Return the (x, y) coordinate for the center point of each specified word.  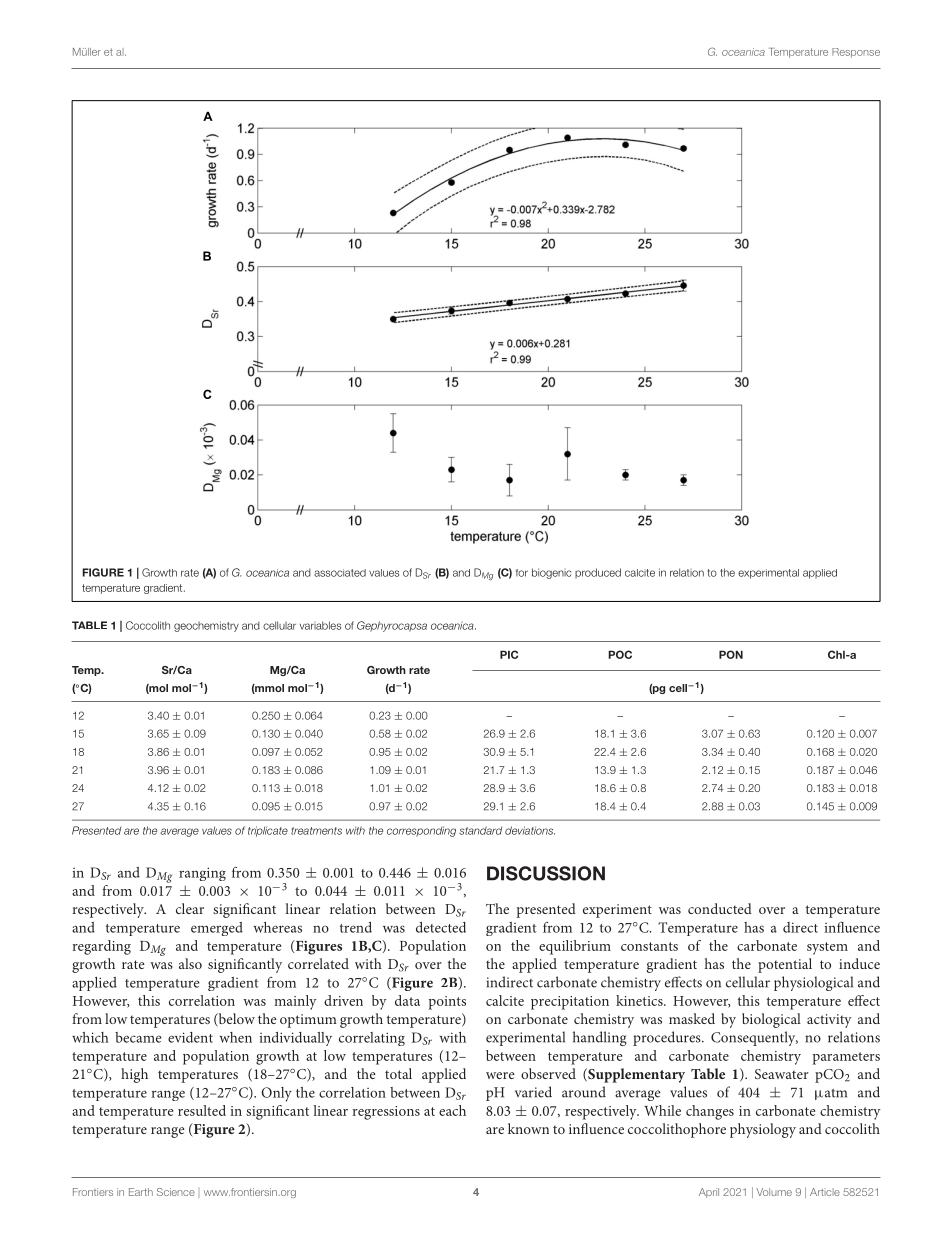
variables (320, 625)
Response (856, 53)
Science (176, 1192)
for (522, 573)
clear (190, 908)
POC (620, 654)
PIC (509, 654)
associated (340, 573)
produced (598, 573)
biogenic (551, 573)
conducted (720, 908)
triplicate (268, 831)
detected (441, 927)
